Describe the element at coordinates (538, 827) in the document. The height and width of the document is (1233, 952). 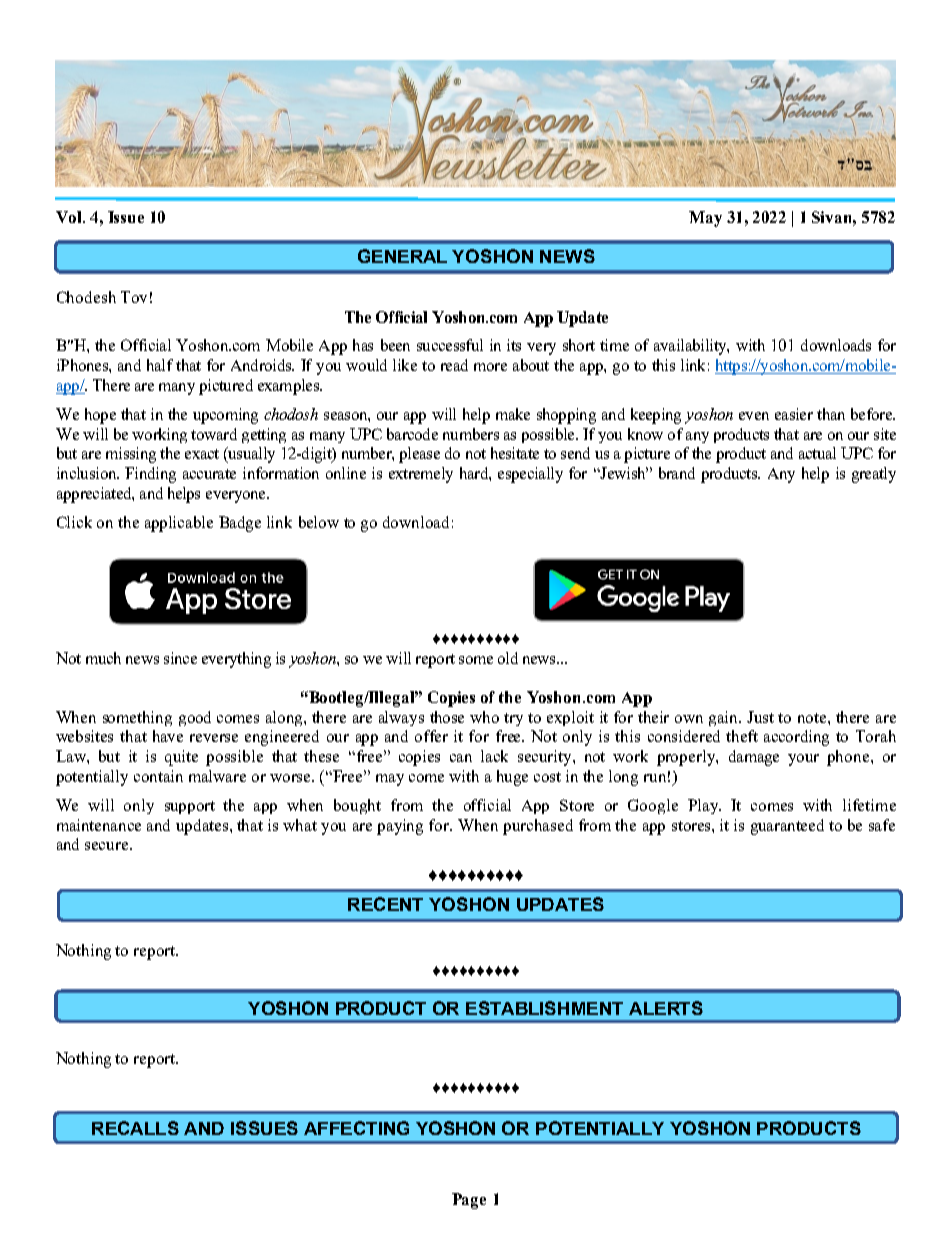
I see `purchased` at that location.
